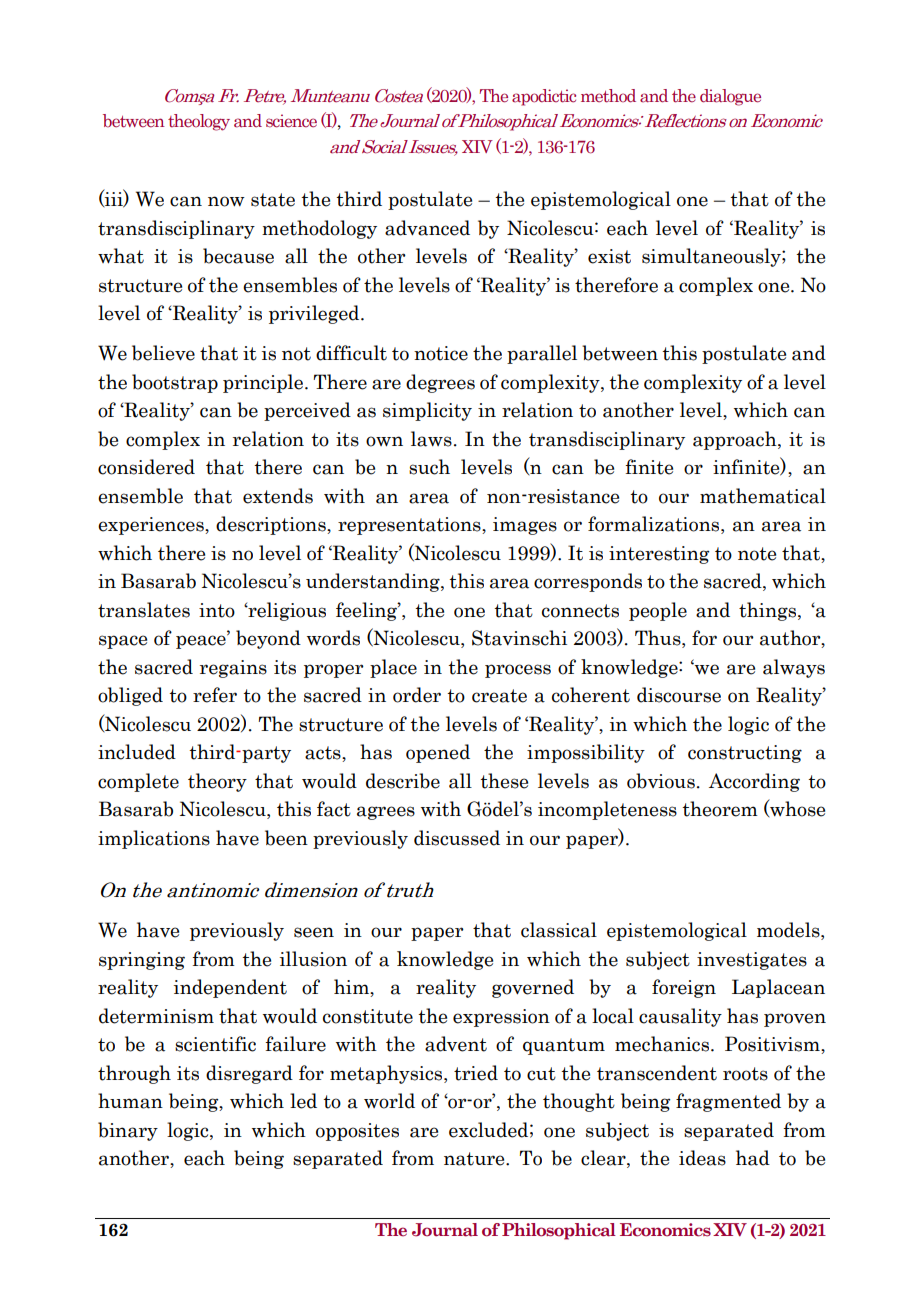 Image resolution: width=924 pixels, height=1316 pixels. What do you see at coordinates (199, 122) in the screenshot?
I see `theology` at bounding box center [199, 122].
